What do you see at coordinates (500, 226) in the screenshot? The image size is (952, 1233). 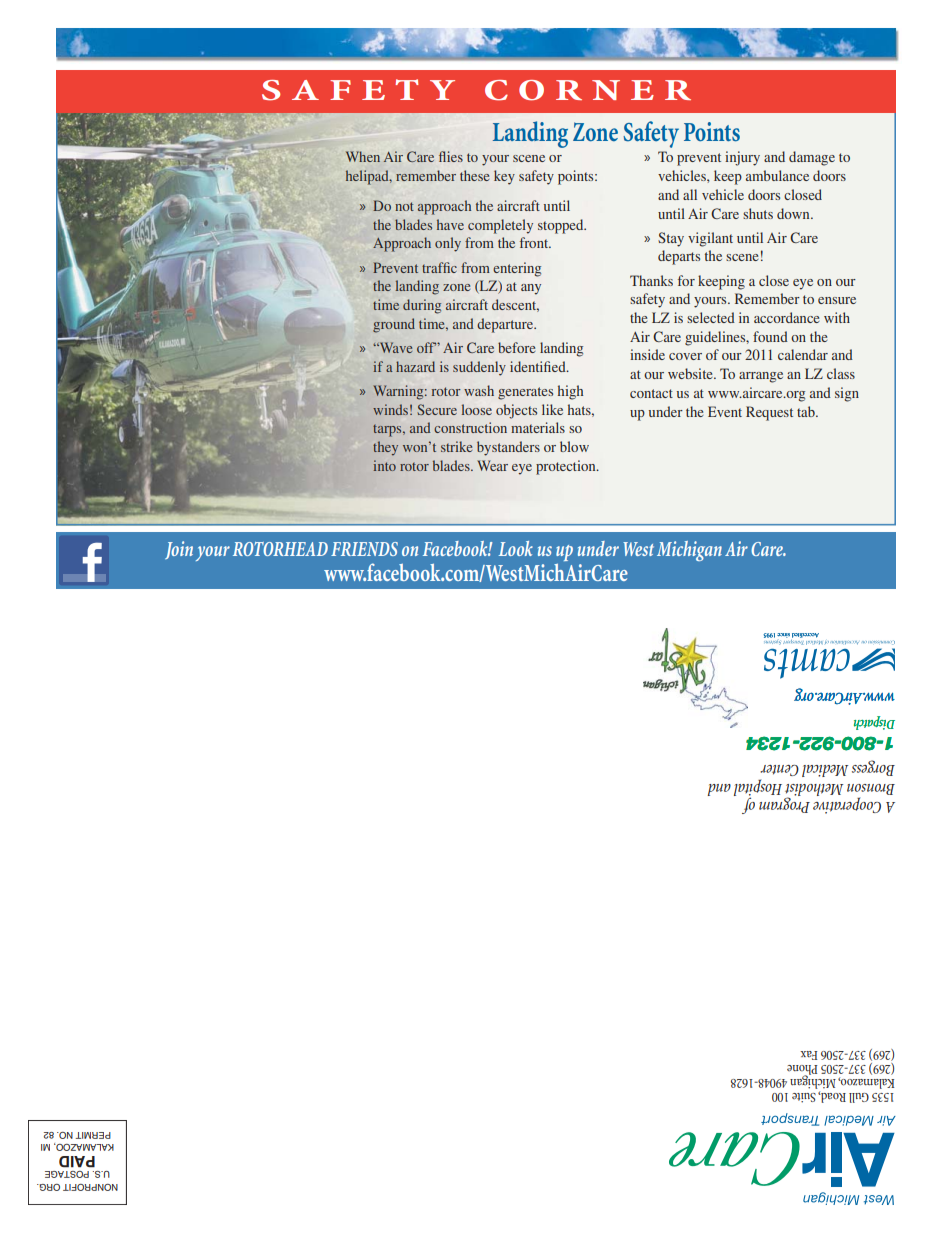 I see `completely` at bounding box center [500, 226].
